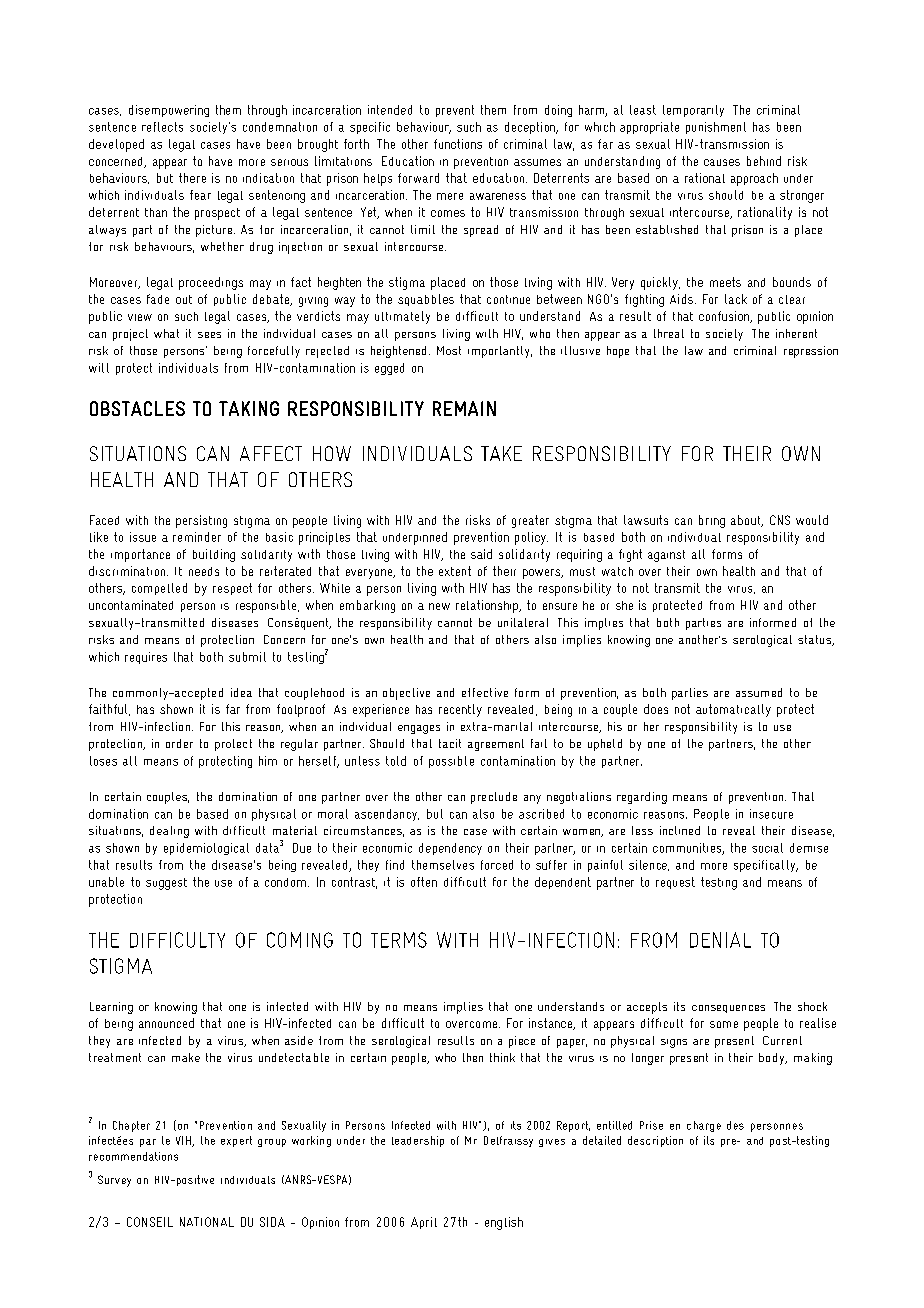 The height and width of the screenshot is (1308, 924). I want to click on April, so click(424, 1223).
